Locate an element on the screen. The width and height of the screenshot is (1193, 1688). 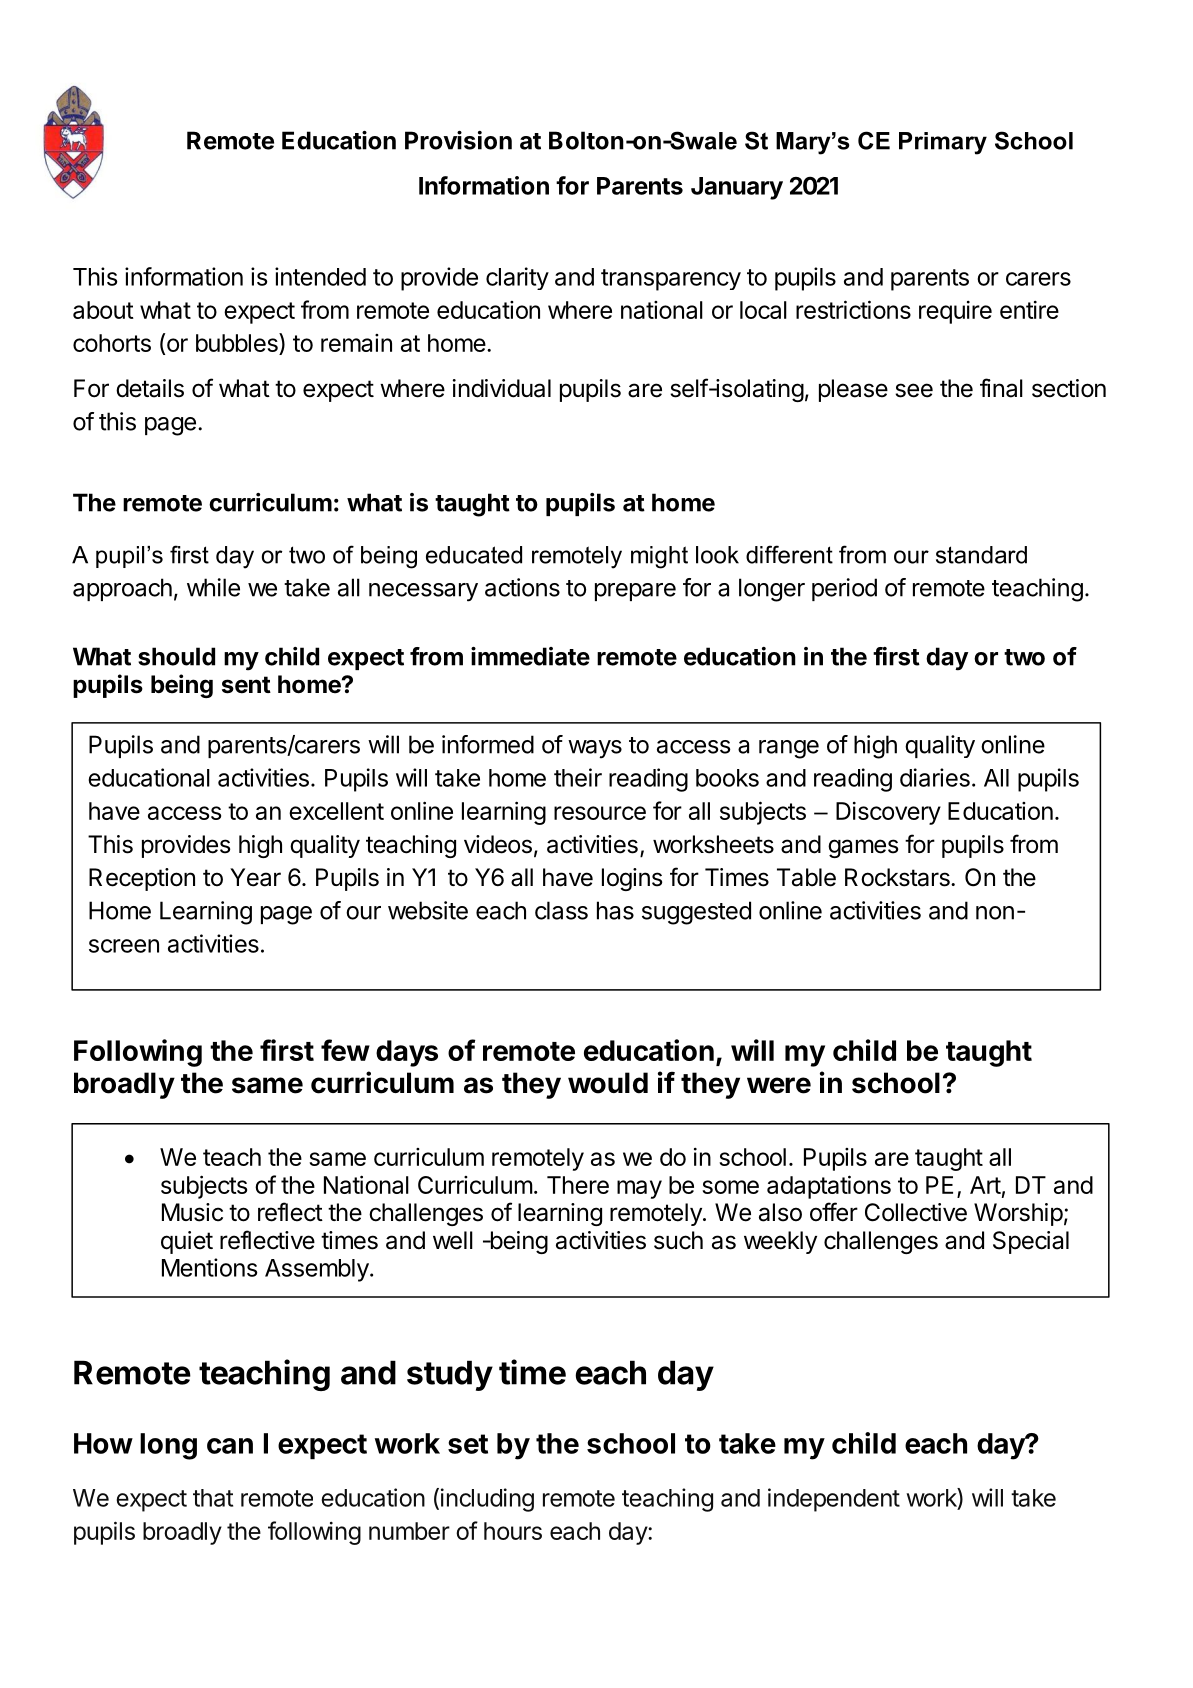
independent is located at coordinates (834, 1500).
